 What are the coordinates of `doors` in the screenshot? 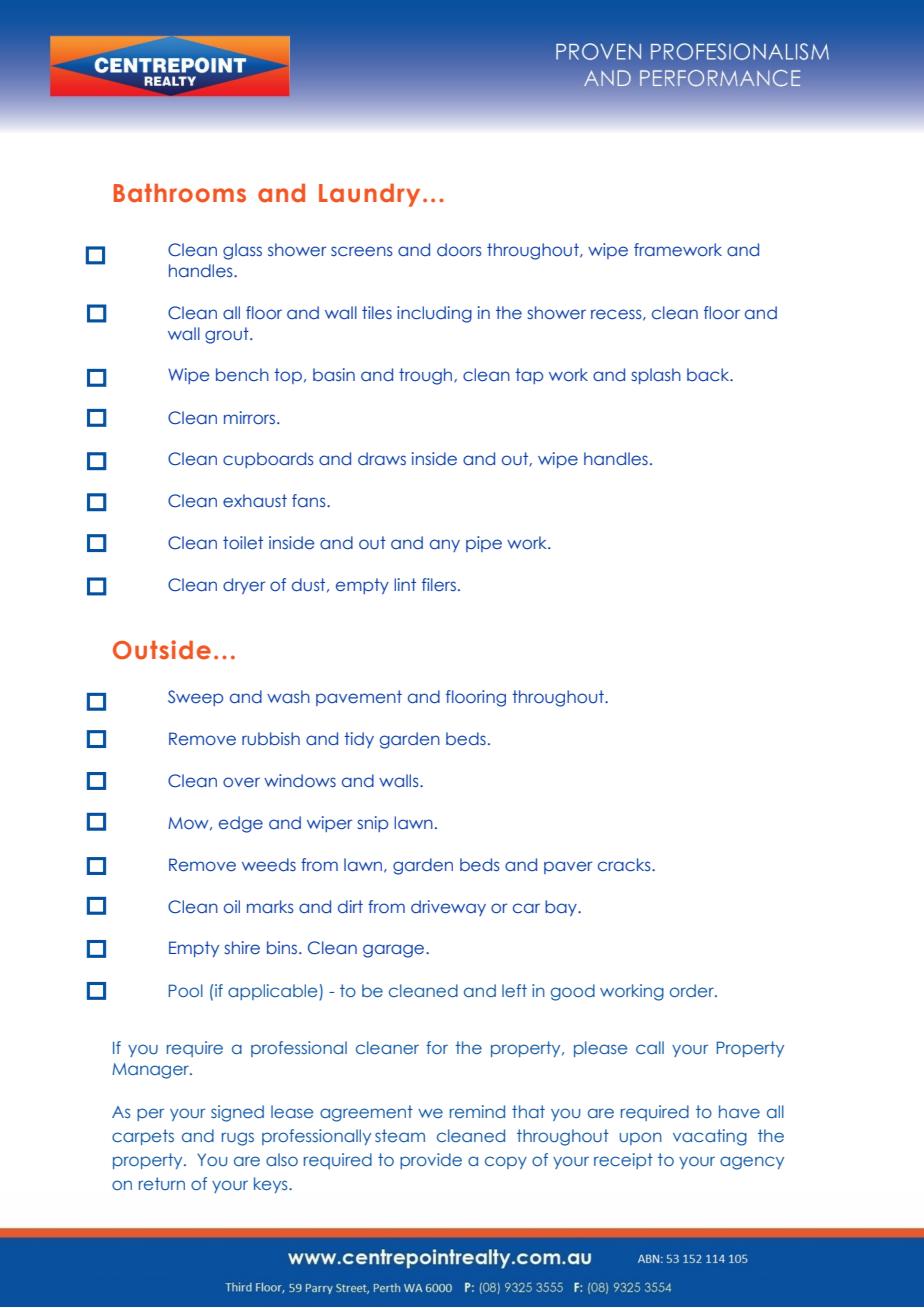 It's located at (459, 250).
